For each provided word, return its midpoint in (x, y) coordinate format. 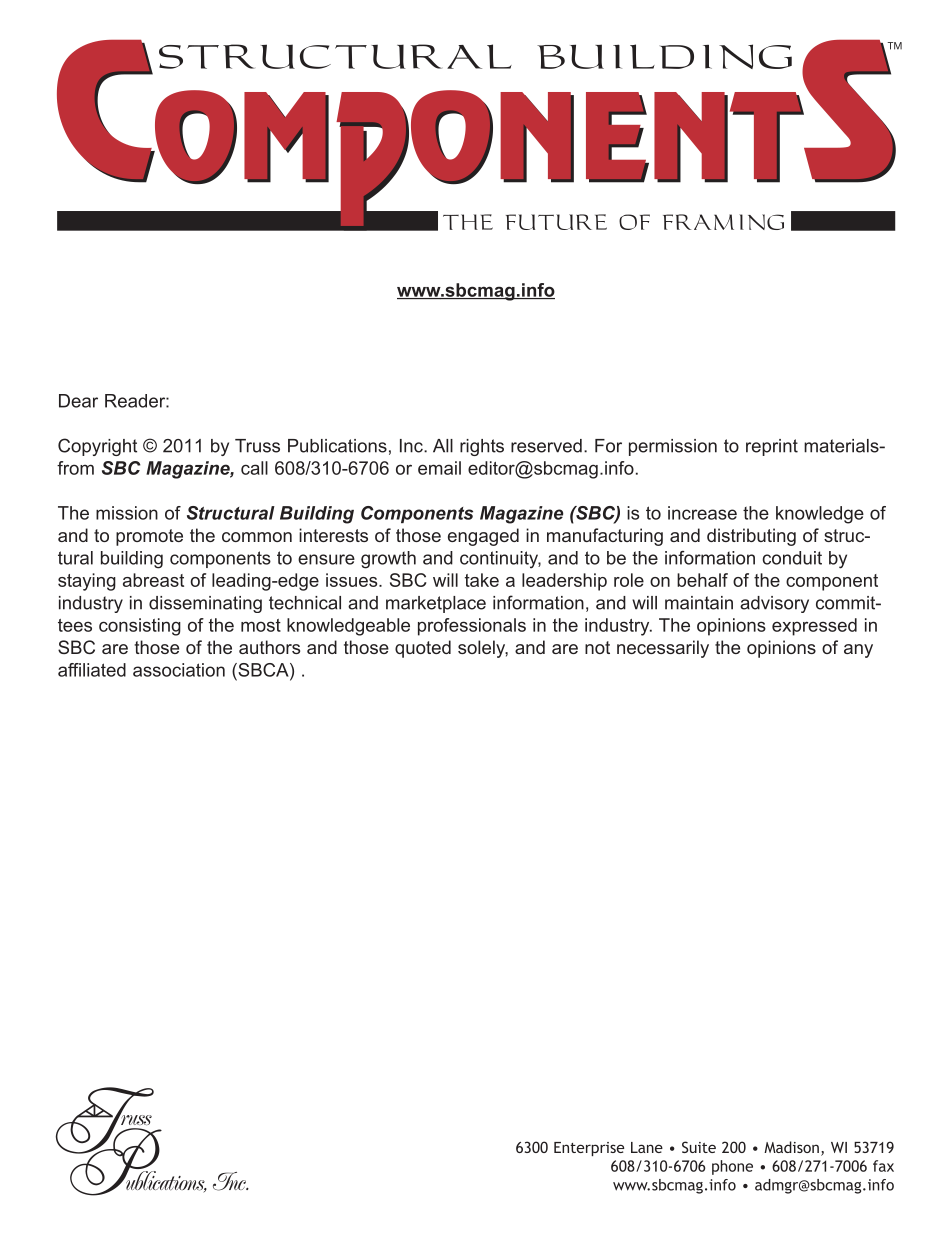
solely (483, 649)
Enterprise (589, 1149)
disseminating (205, 604)
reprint (772, 447)
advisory (774, 604)
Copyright (97, 447)
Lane (647, 1147)
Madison (791, 1147)
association (179, 670)
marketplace (436, 604)
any (858, 651)
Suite (699, 1147)
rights (482, 447)
